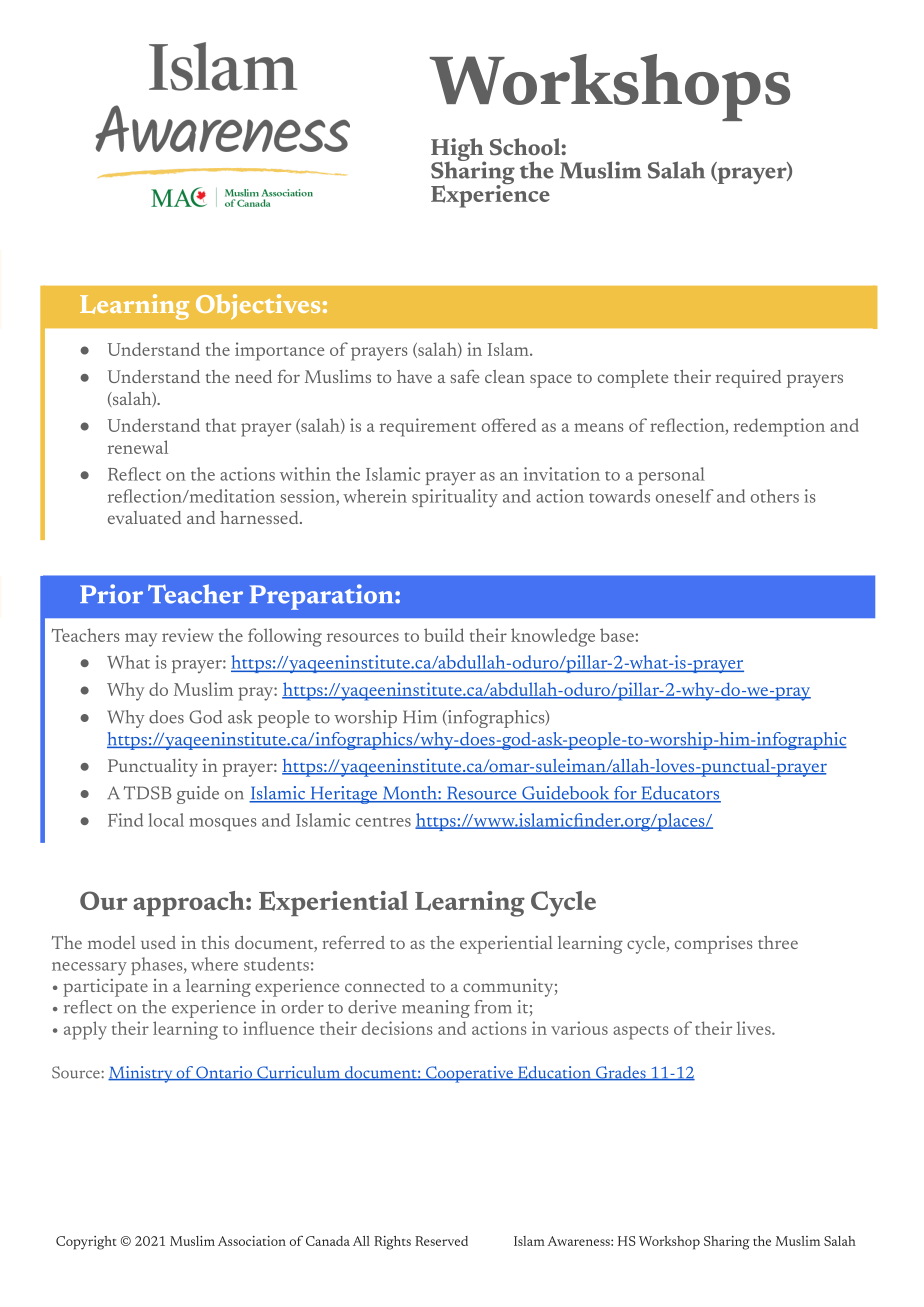 Image resolution: width=924 pixels, height=1307 pixels. Describe the element at coordinates (455, 498) in the screenshot. I see `spirituality` at that location.
